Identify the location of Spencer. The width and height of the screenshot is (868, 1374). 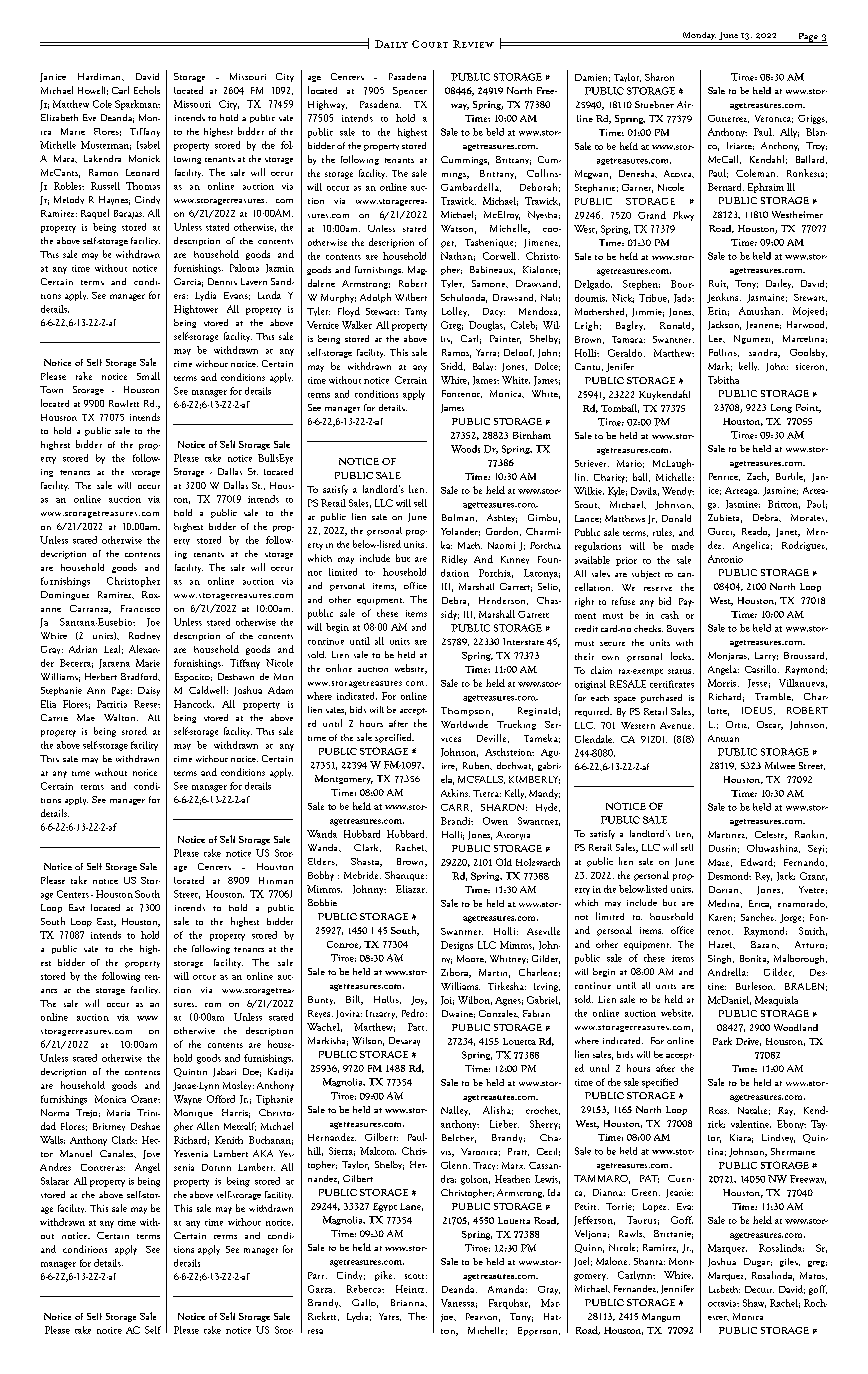
(410, 91).
